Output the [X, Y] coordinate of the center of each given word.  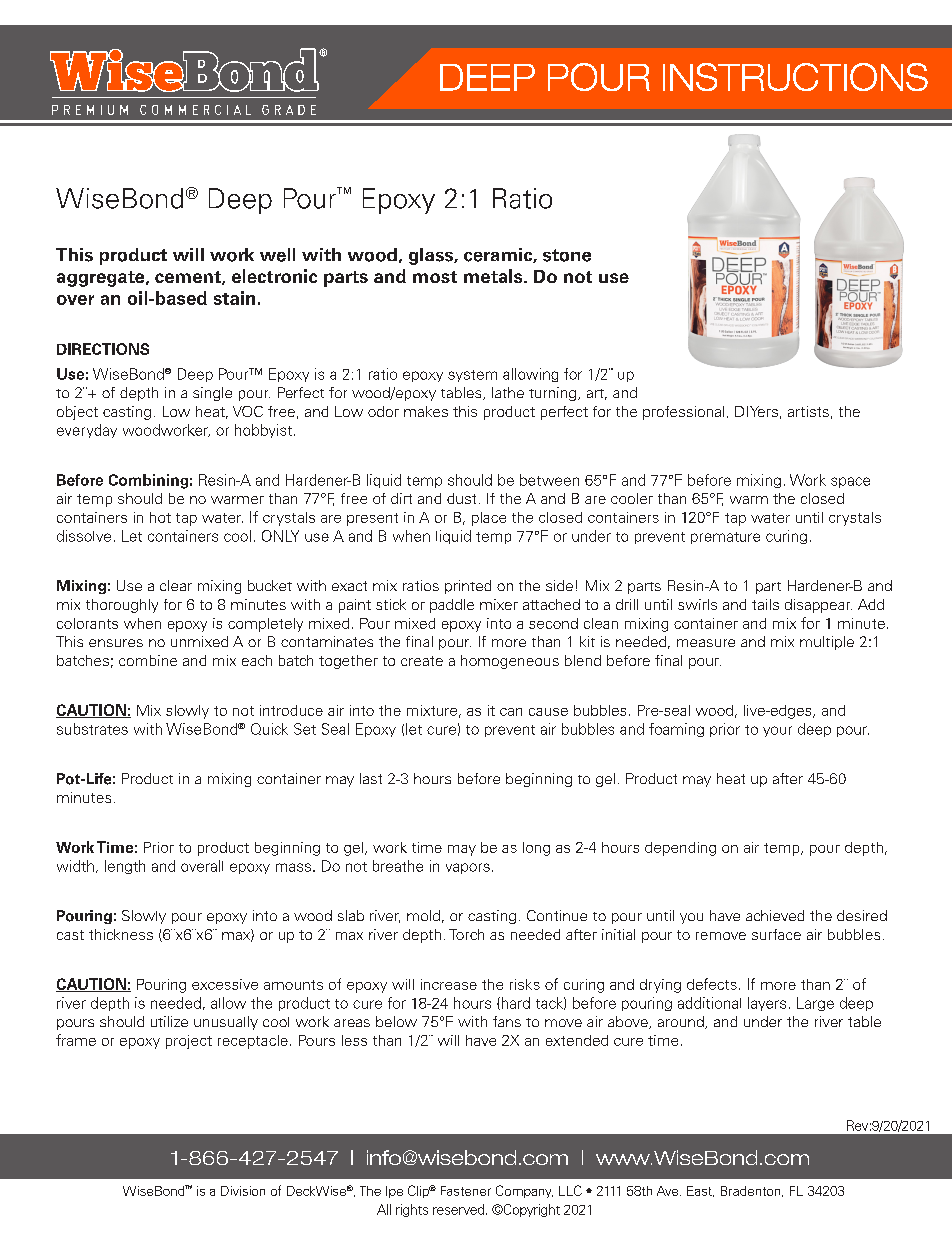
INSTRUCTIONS [795, 77]
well [277, 255]
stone [567, 255]
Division [243, 1191]
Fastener [466, 1191]
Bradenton [752, 1191]
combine [148, 660]
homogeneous [510, 662]
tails [765, 604]
